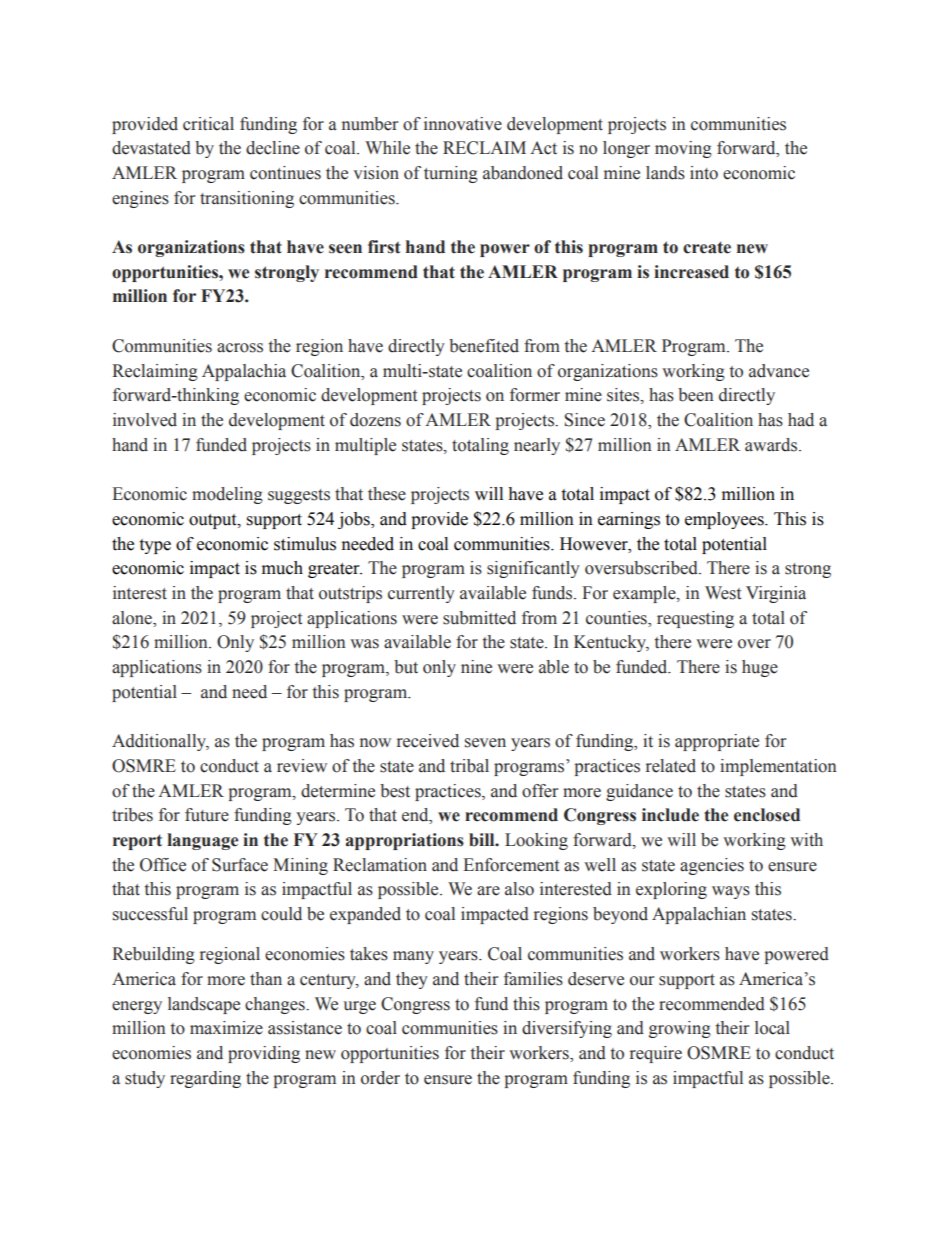 This screenshot has height=1233, width=952. Describe the element at coordinates (380, 1078) in the screenshot. I see `order` at that location.
